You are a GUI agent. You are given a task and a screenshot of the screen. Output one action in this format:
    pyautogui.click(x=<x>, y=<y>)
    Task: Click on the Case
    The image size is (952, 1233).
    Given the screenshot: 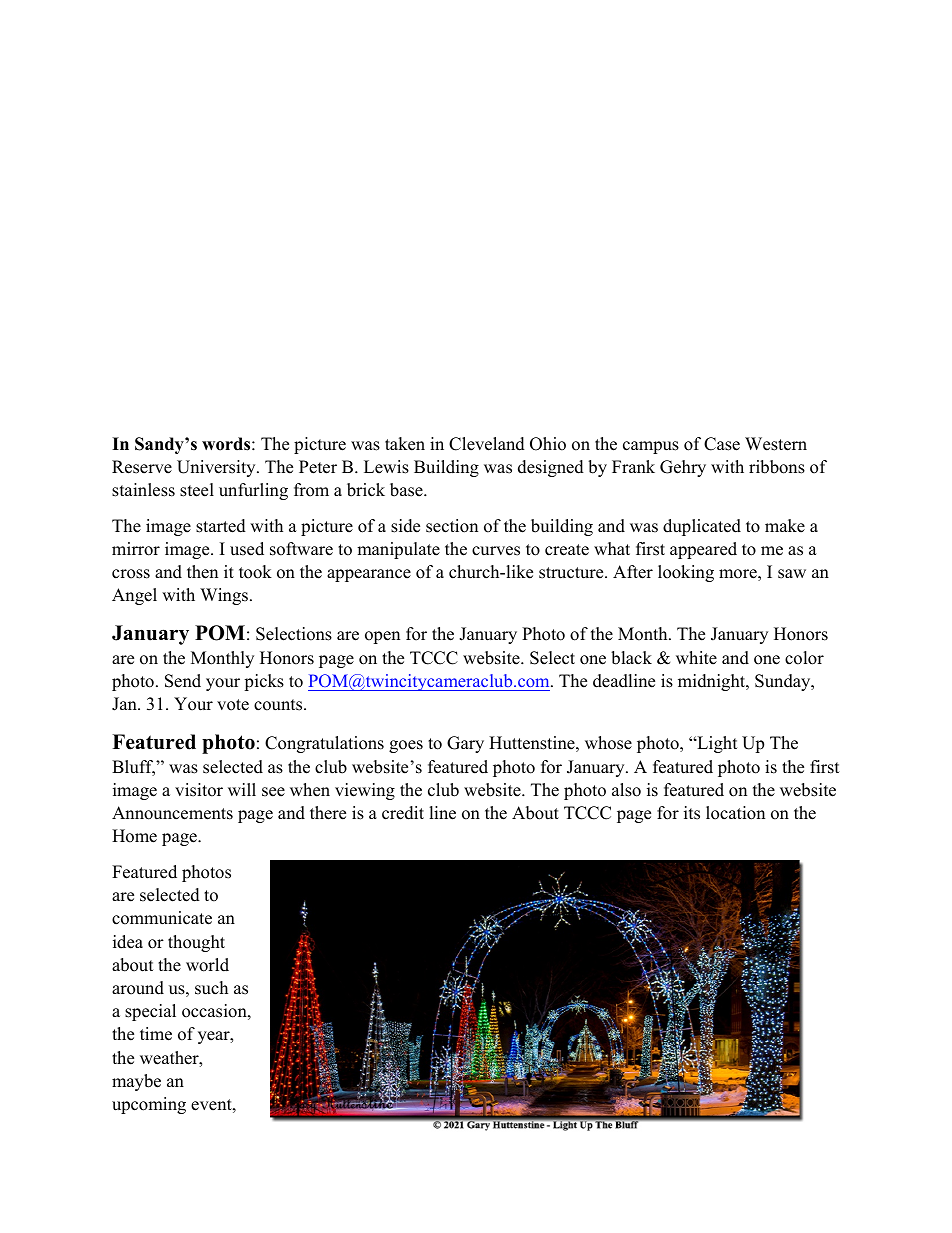 What is the action you would take?
    pyautogui.click(x=722, y=444)
